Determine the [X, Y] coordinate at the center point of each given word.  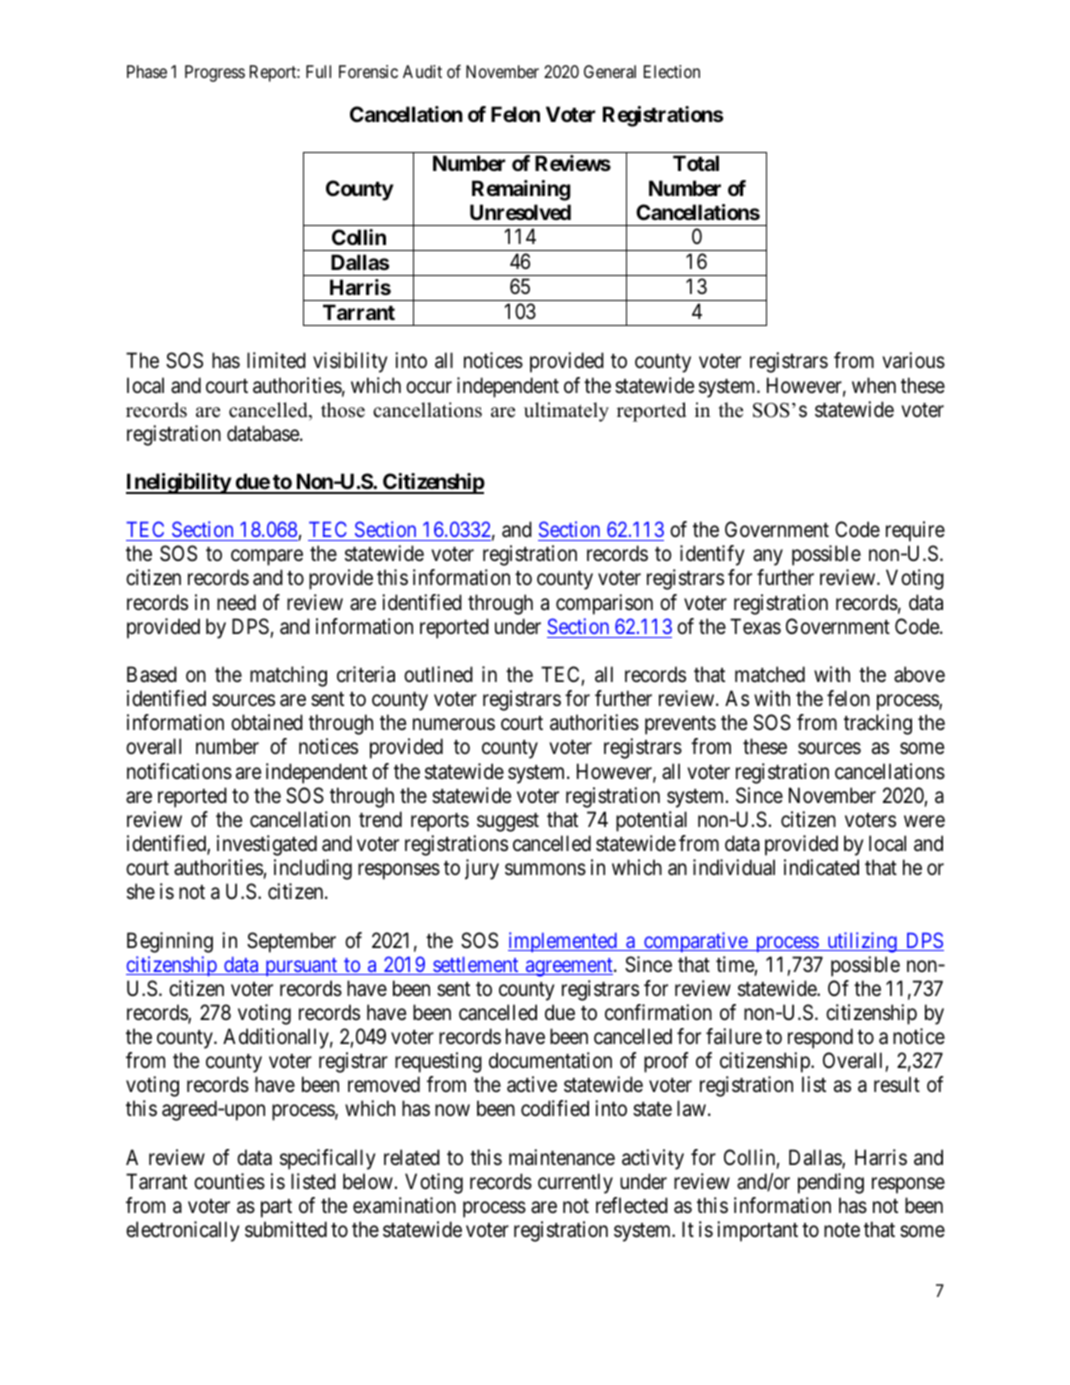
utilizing [862, 942]
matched [770, 674]
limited [276, 360]
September [291, 942]
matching [288, 676]
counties [229, 1181]
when [874, 385]
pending [831, 1183]
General [610, 71]
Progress [215, 73]
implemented [563, 942]
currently [575, 1183]
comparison [604, 604]
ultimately [566, 412]
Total [696, 163]
